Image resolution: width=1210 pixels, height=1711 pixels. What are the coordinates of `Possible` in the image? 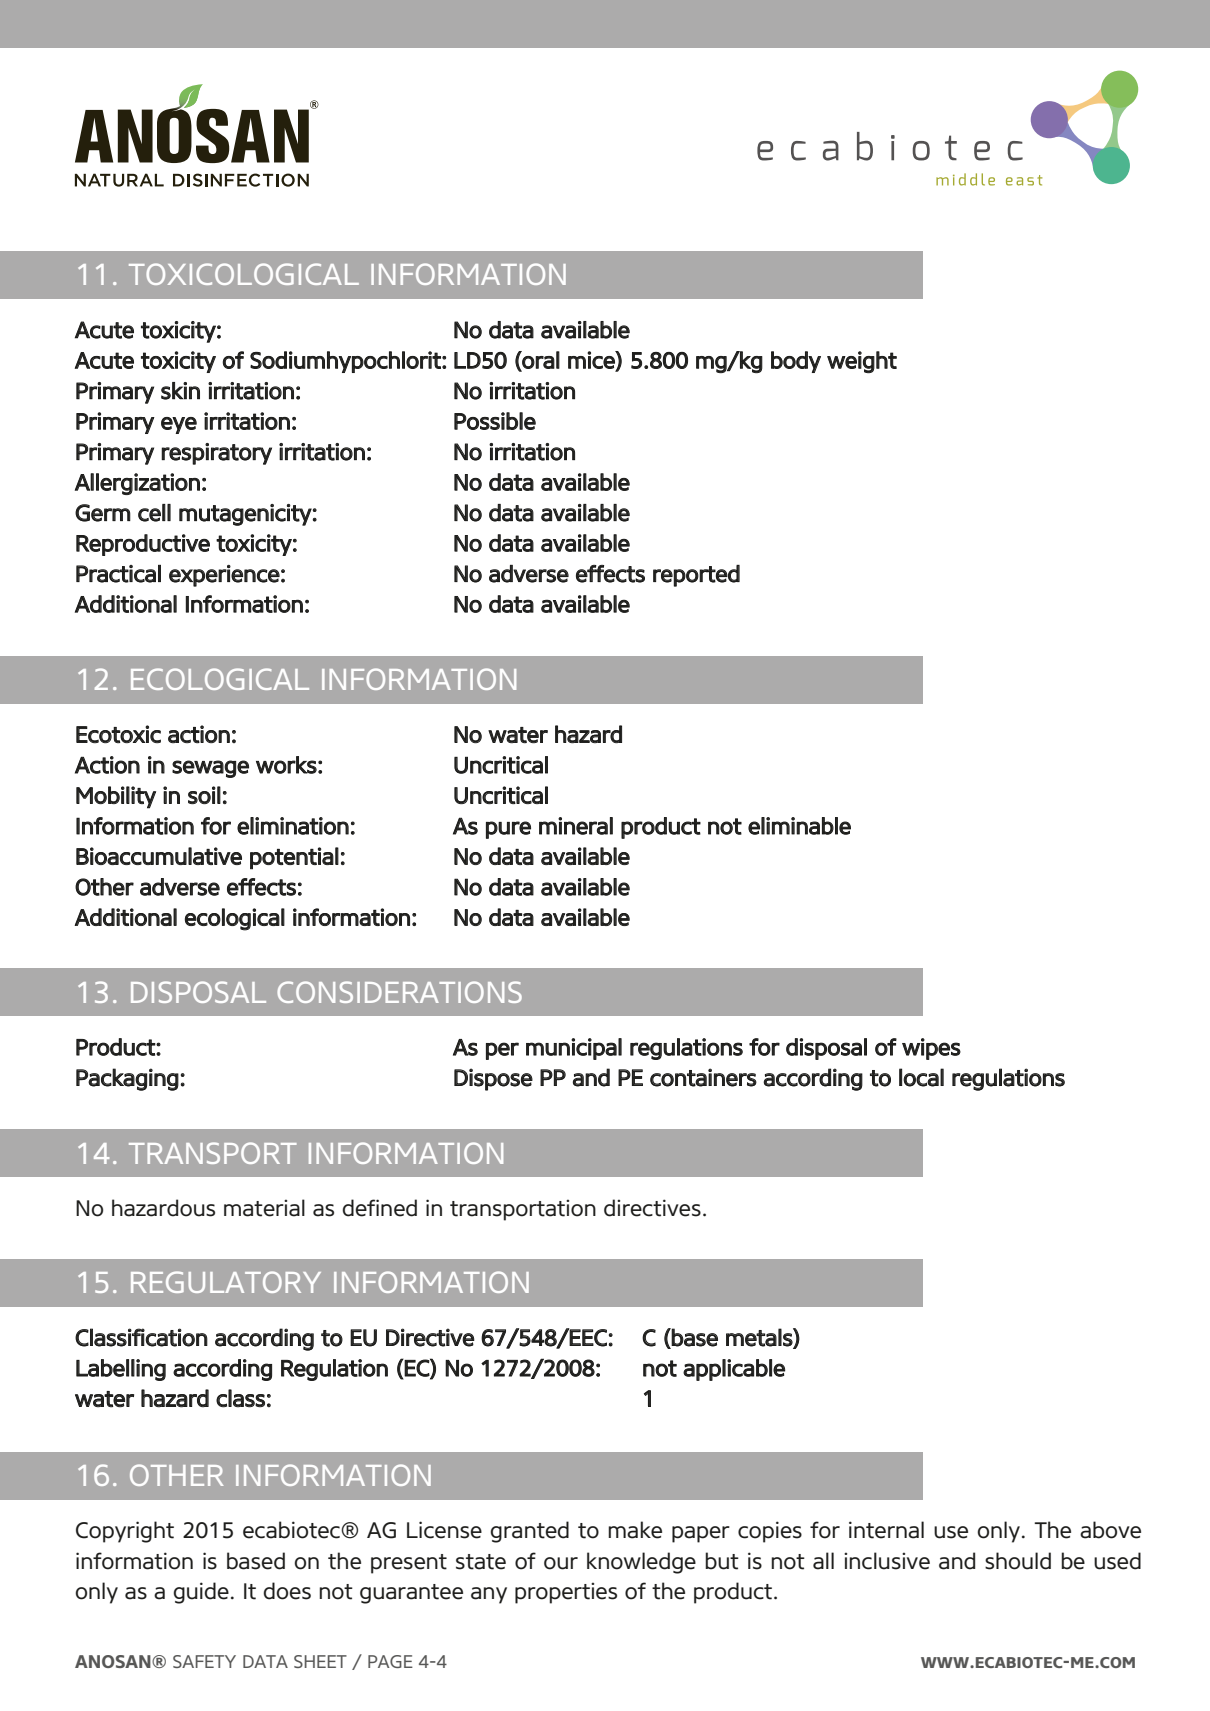 It's located at (495, 421).
